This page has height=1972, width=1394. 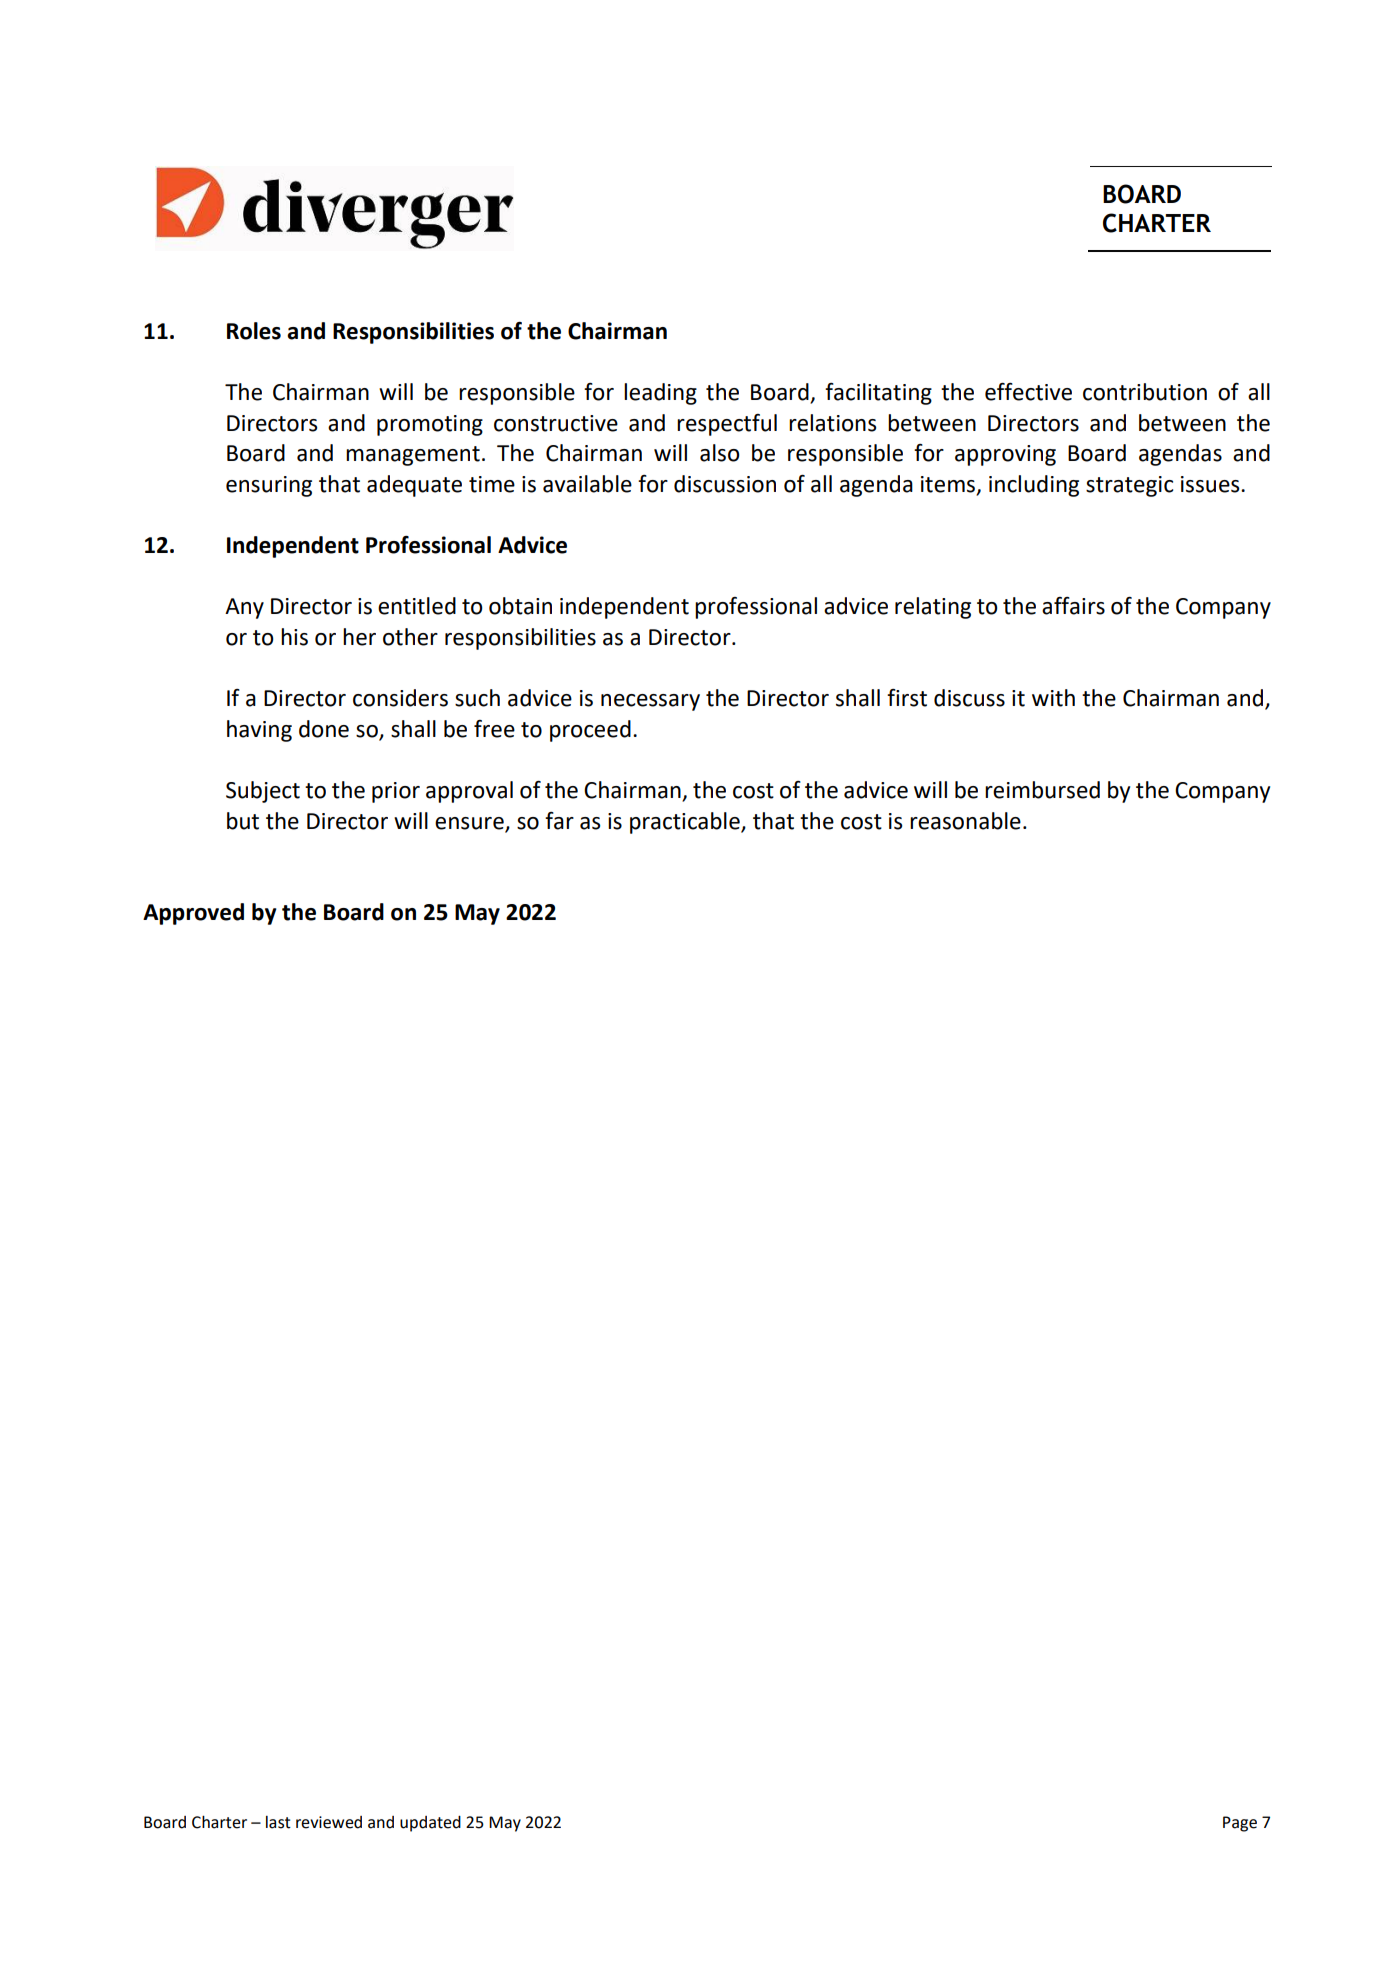 I want to click on contribution, so click(x=1145, y=392).
